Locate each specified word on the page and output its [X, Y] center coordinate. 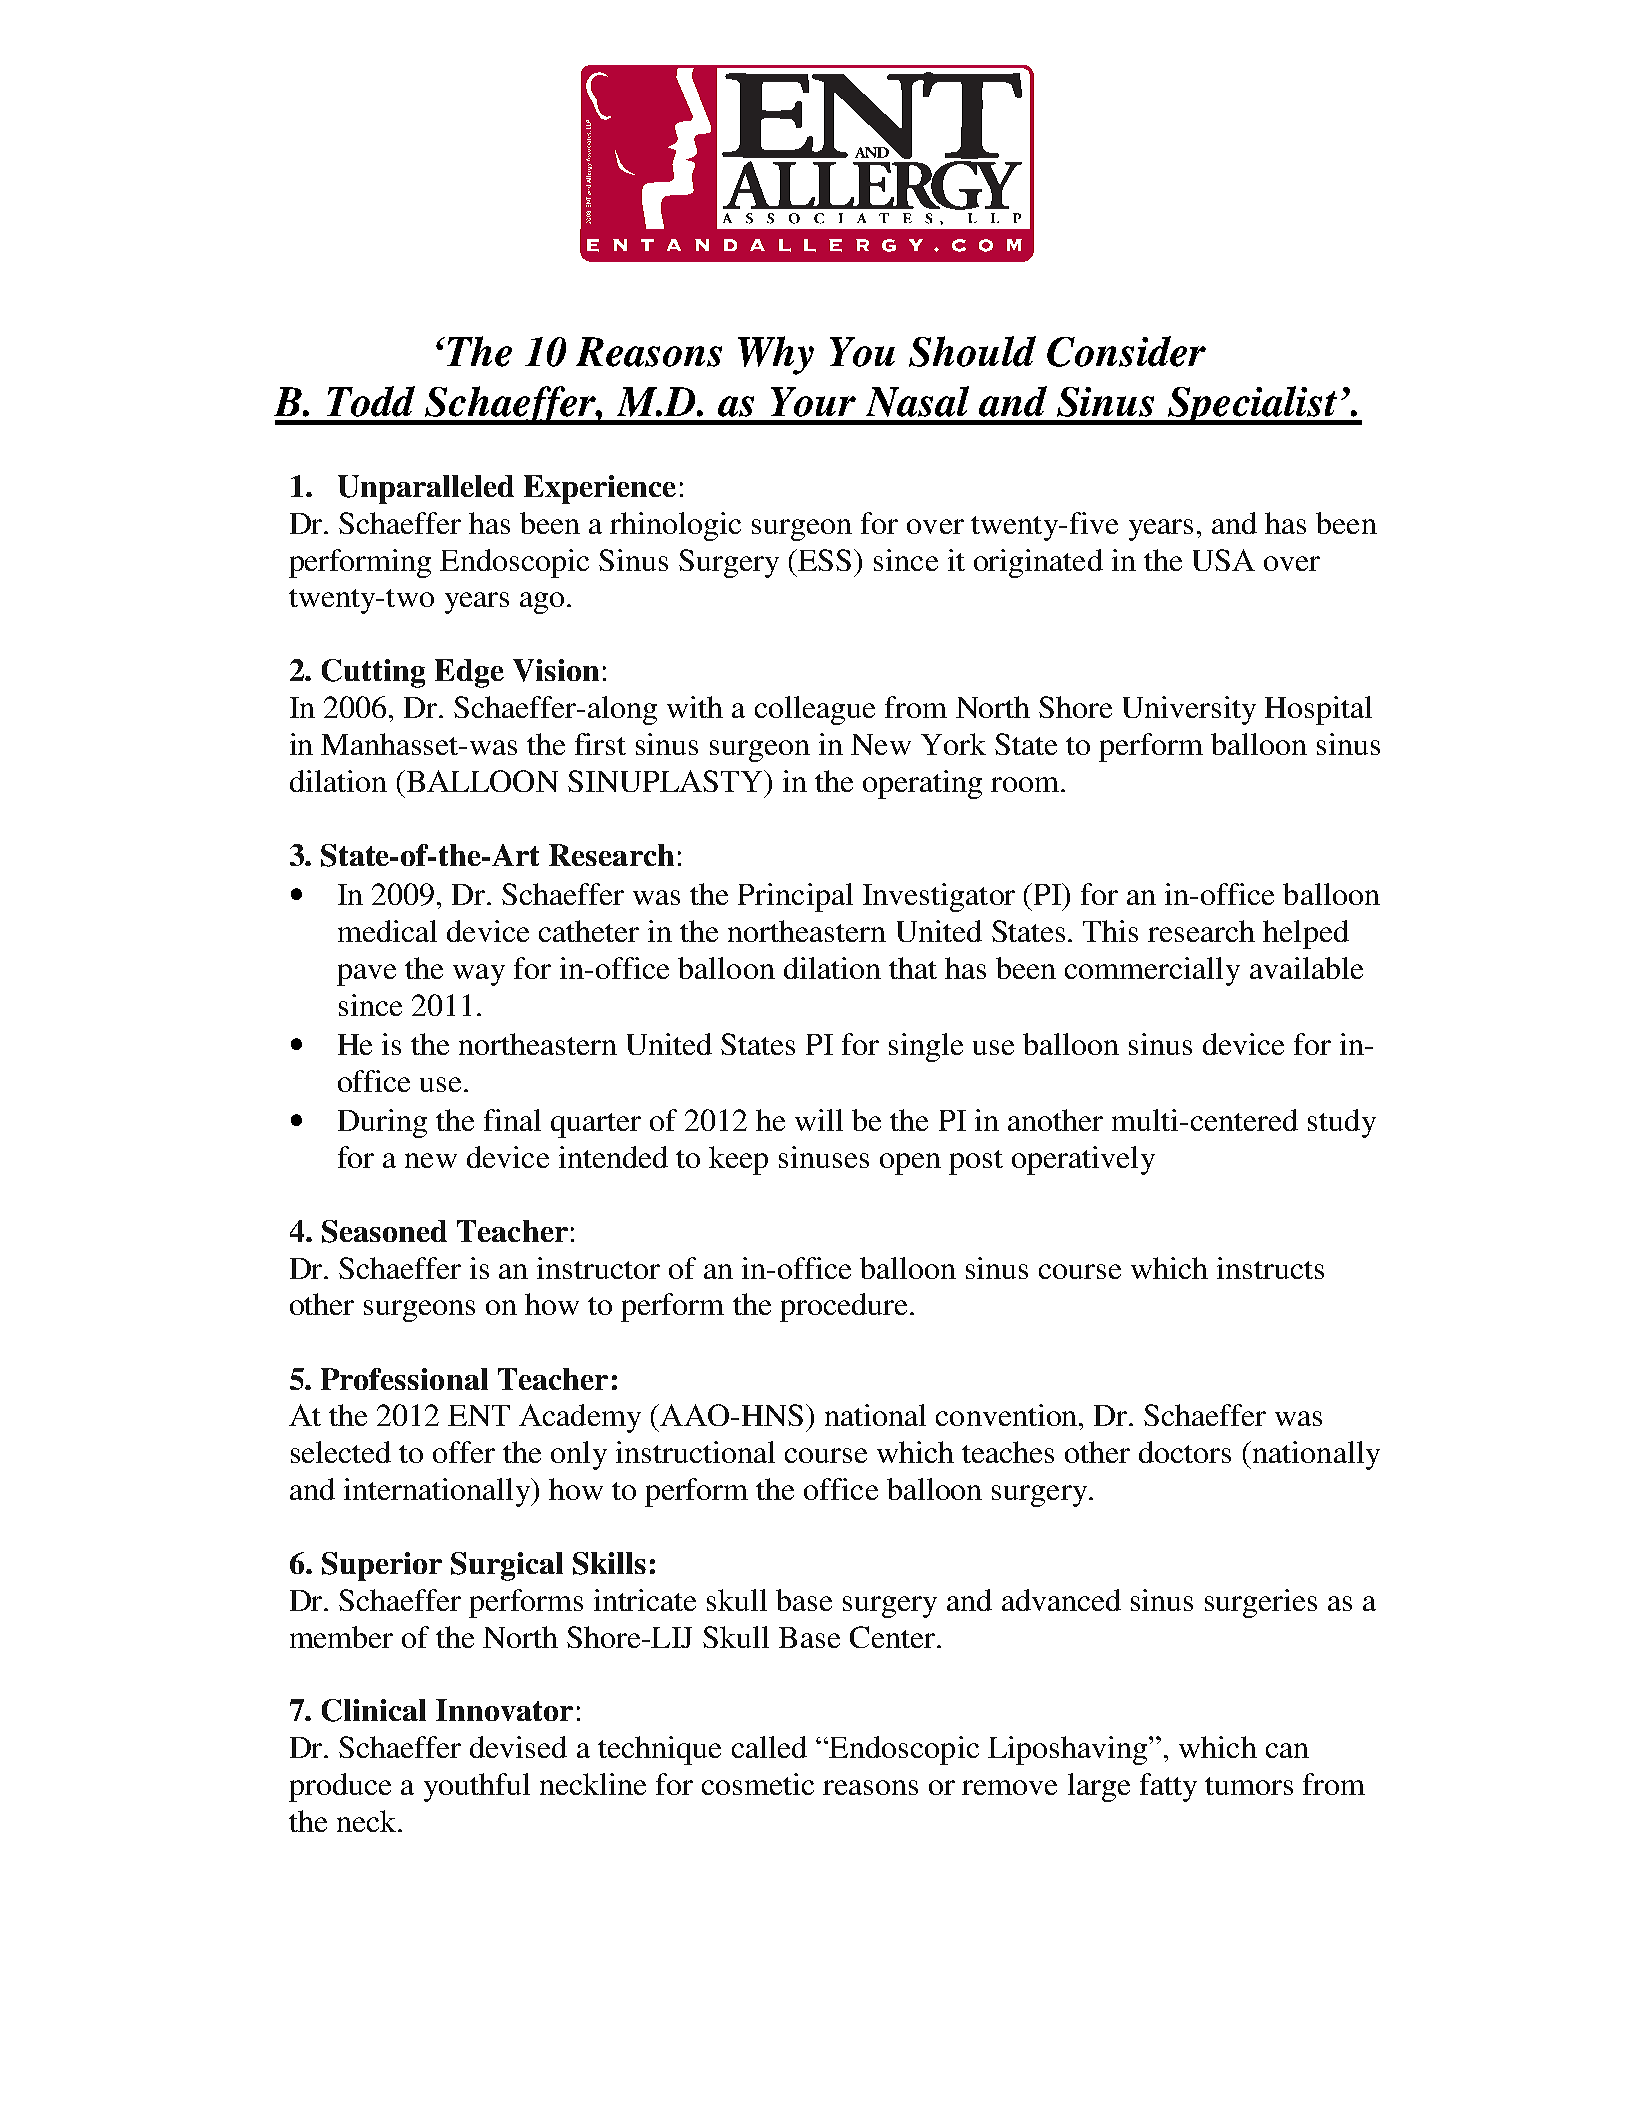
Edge [469, 673]
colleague [815, 710]
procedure [843, 1307]
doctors [1185, 1452]
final [512, 1120]
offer [464, 1452]
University [1189, 710]
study [1342, 1123]
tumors [1249, 1786]
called [769, 1747]
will [819, 1120]
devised [518, 1747]
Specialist [1253, 405]
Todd [371, 401]
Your [813, 402]
